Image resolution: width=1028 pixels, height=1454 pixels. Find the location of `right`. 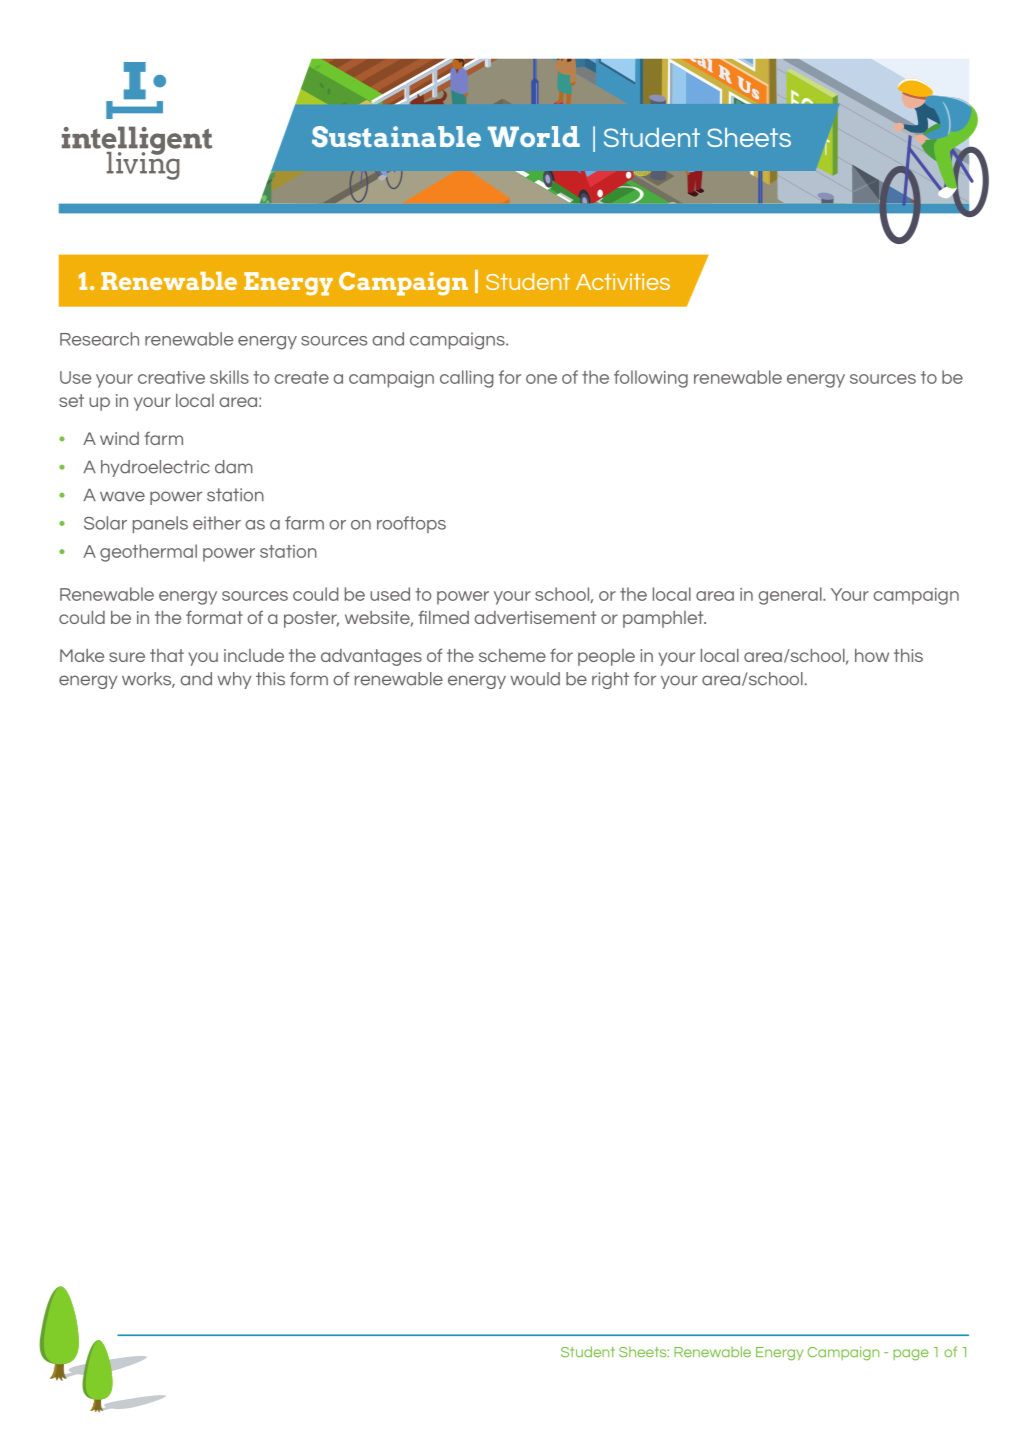

right is located at coordinates (610, 680).
